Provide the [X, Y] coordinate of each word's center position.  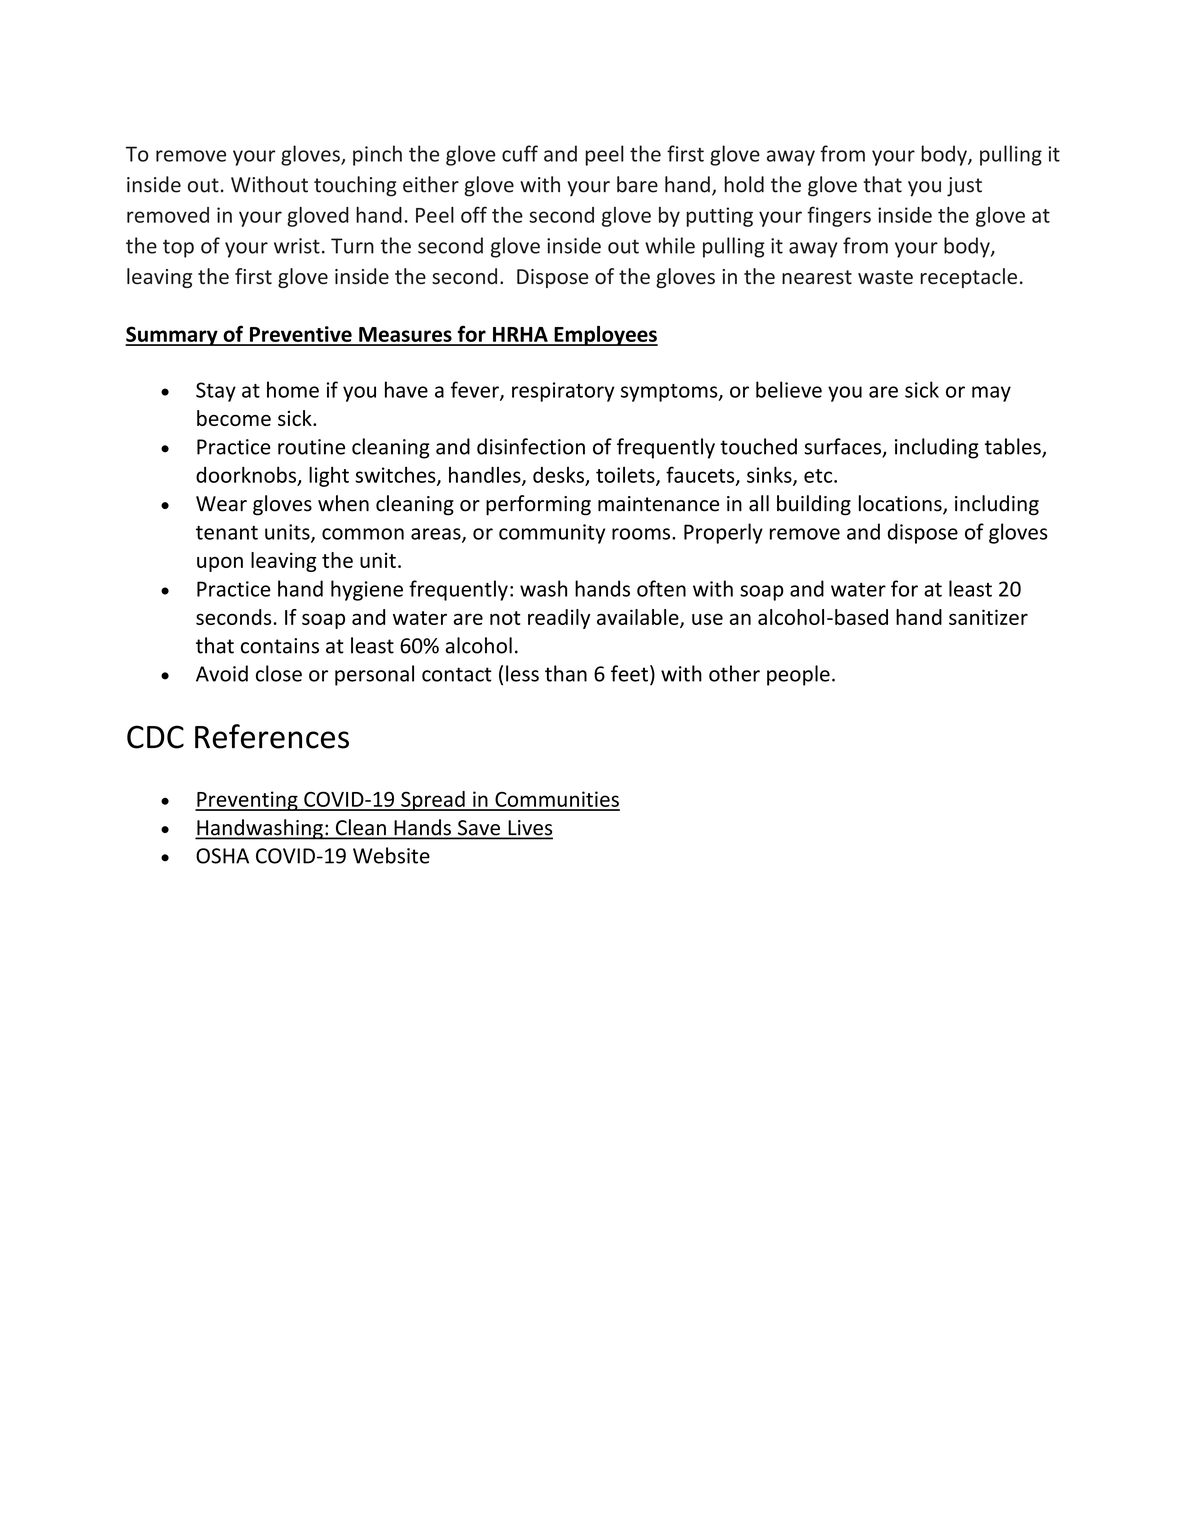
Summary [172, 336]
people [798, 675]
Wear [221, 504]
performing [538, 505]
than [566, 673]
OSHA [222, 856]
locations [901, 504]
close [279, 673]
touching [355, 186]
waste [885, 277]
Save [479, 829]
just [964, 187]
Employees [605, 336]
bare [637, 184]
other [734, 673]
